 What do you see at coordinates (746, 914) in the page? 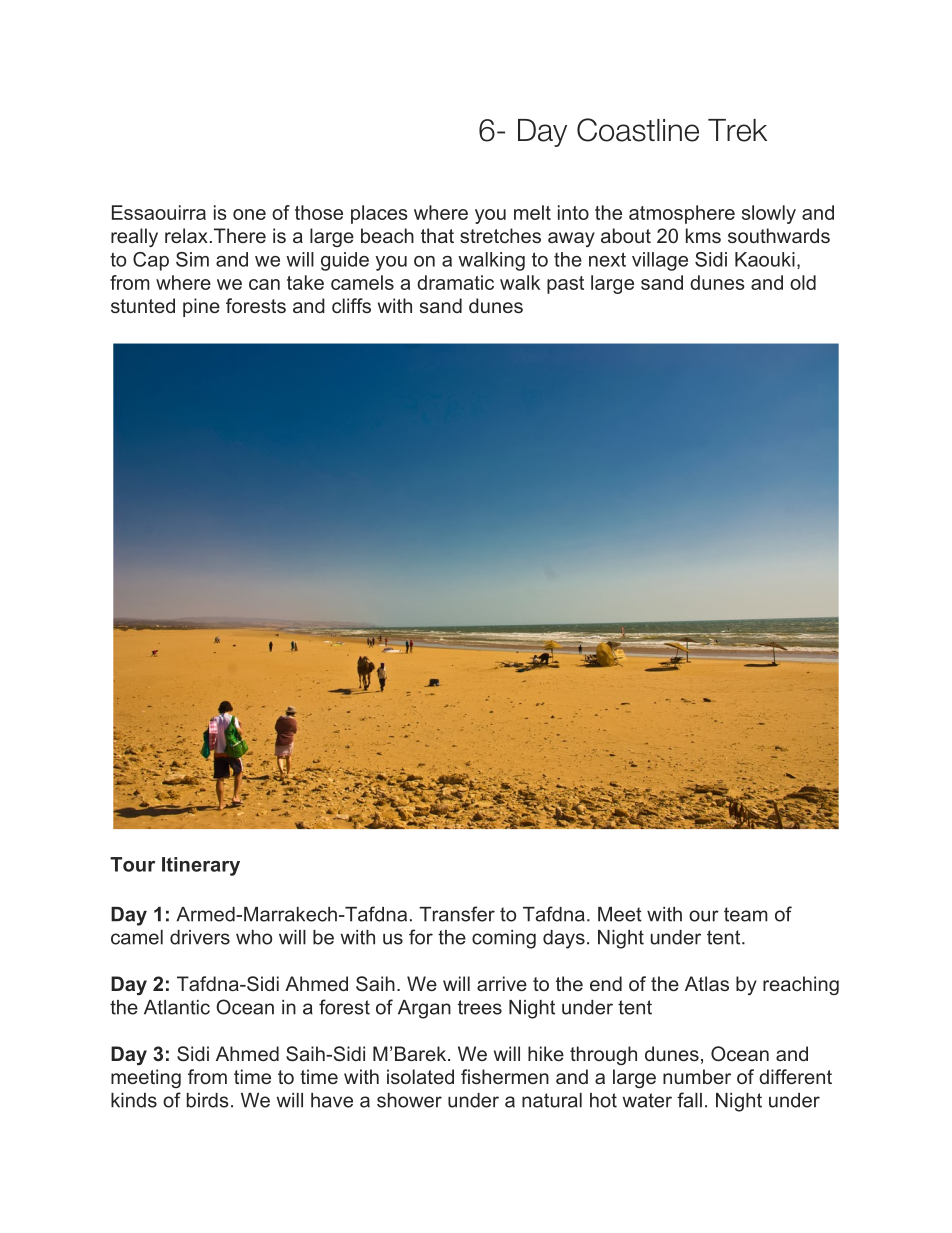
I see `team` at bounding box center [746, 914].
